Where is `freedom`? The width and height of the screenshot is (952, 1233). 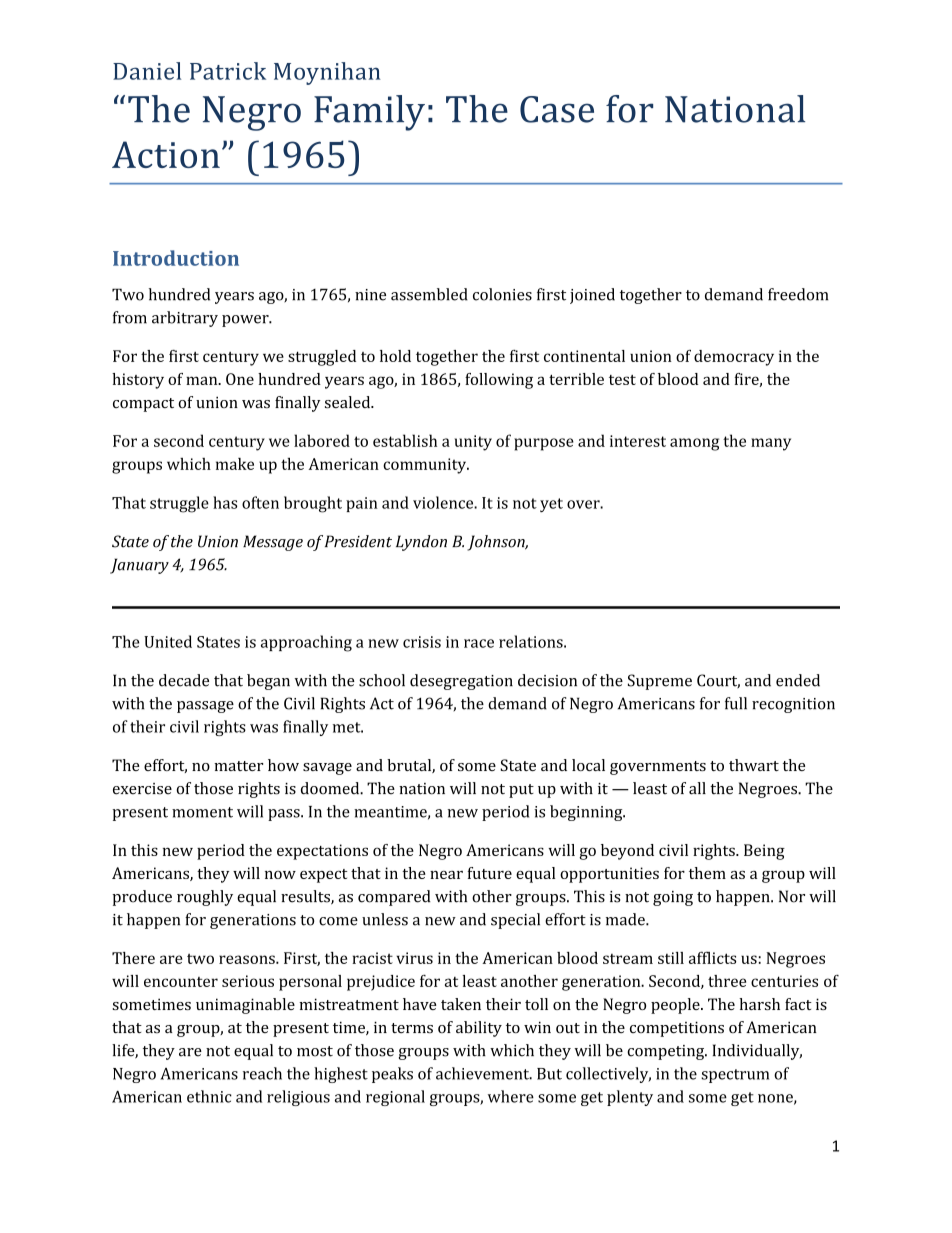 freedom is located at coordinates (798, 294).
